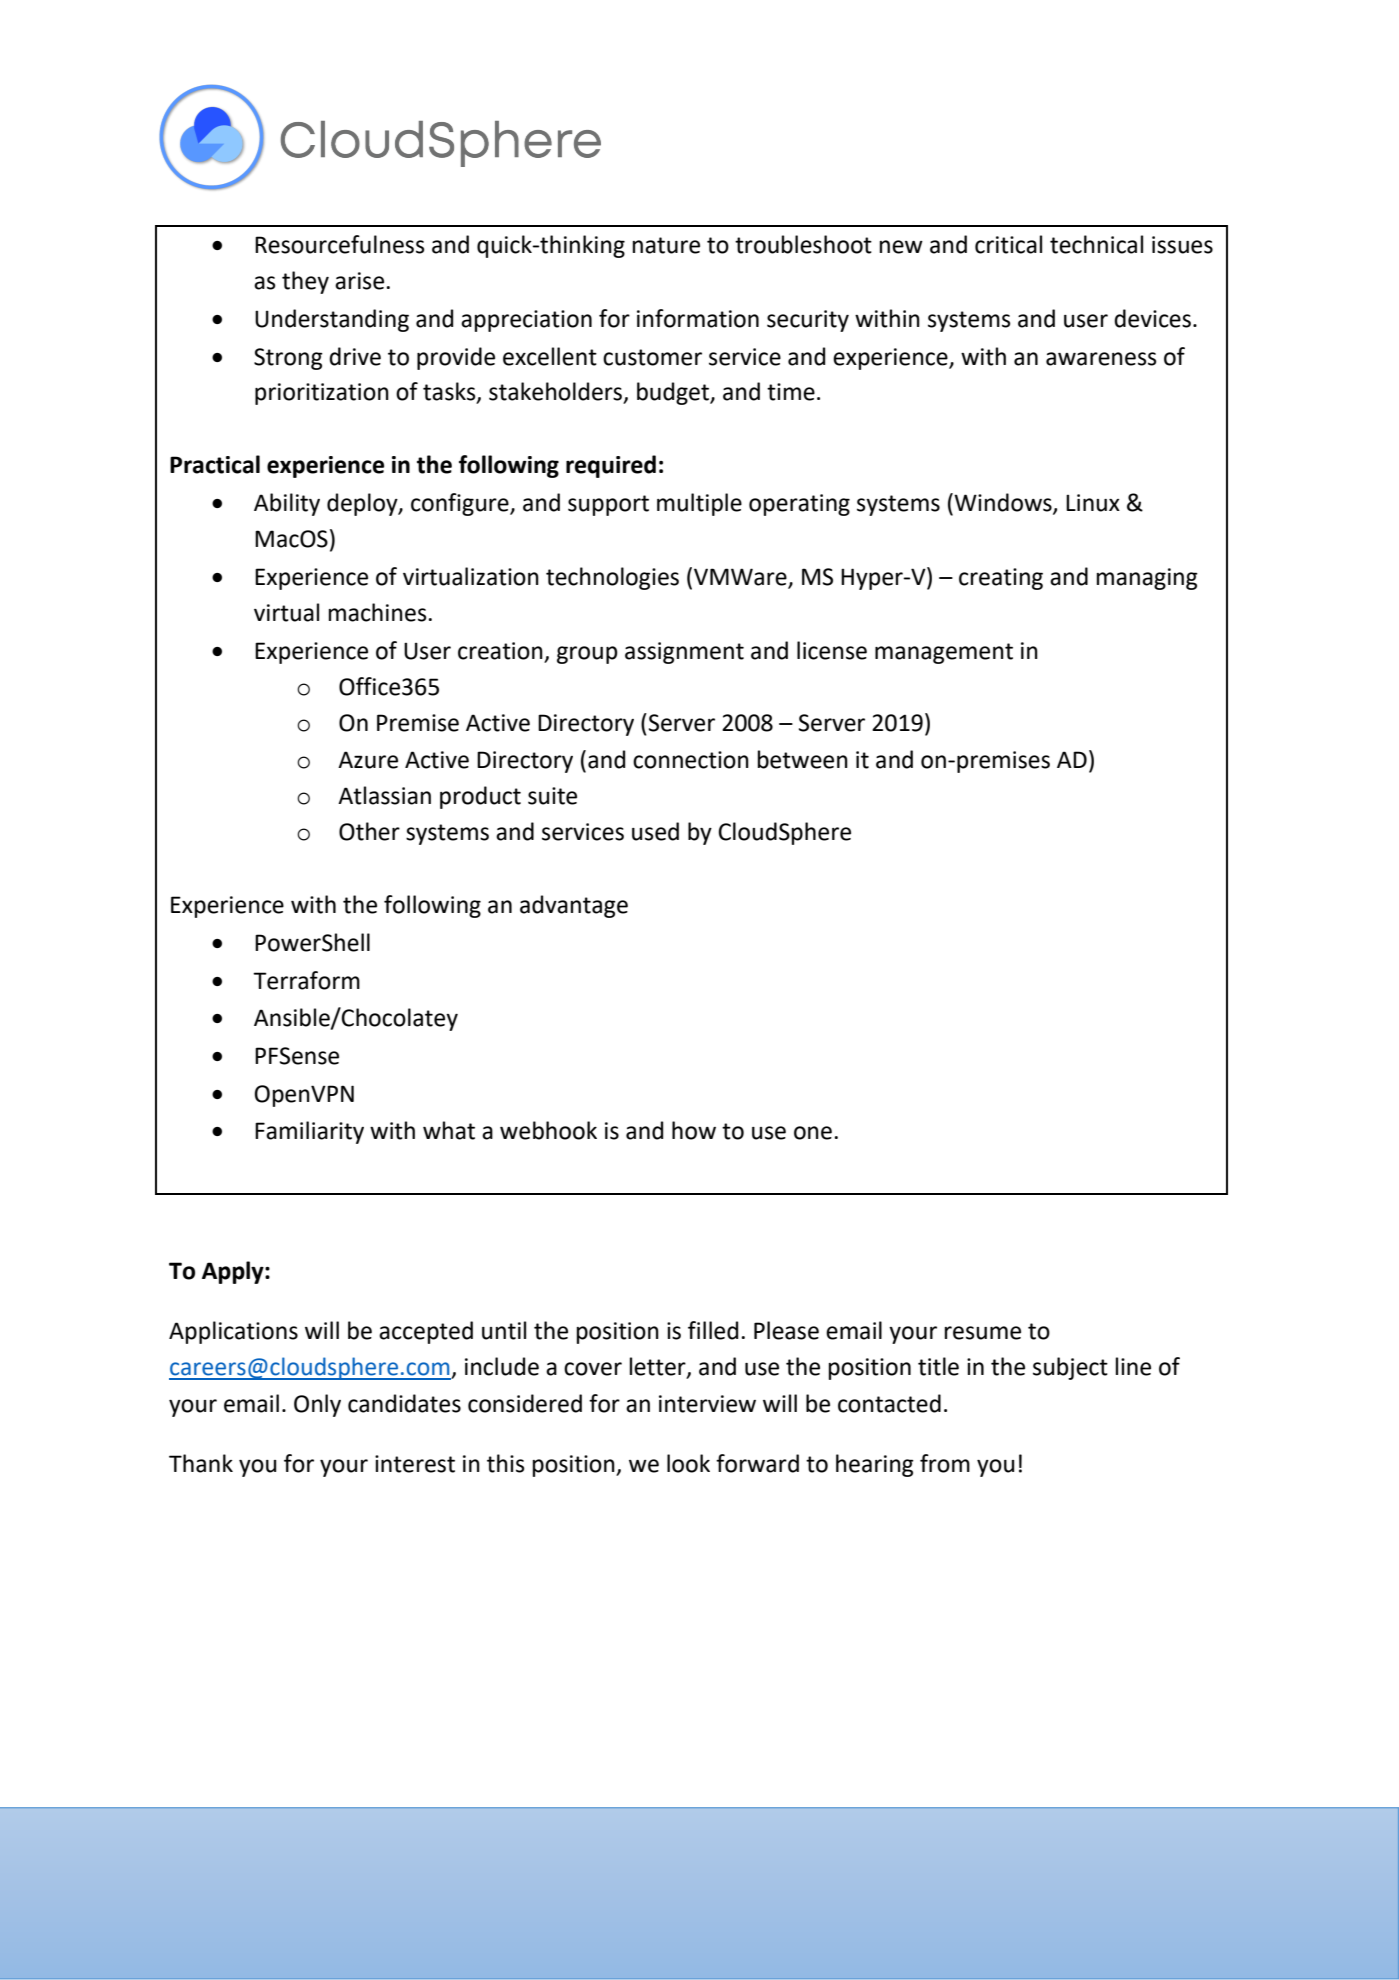 The image size is (1399, 1980). What do you see at coordinates (694, 1130) in the document?
I see `how` at bounding box center [694, 1130].
